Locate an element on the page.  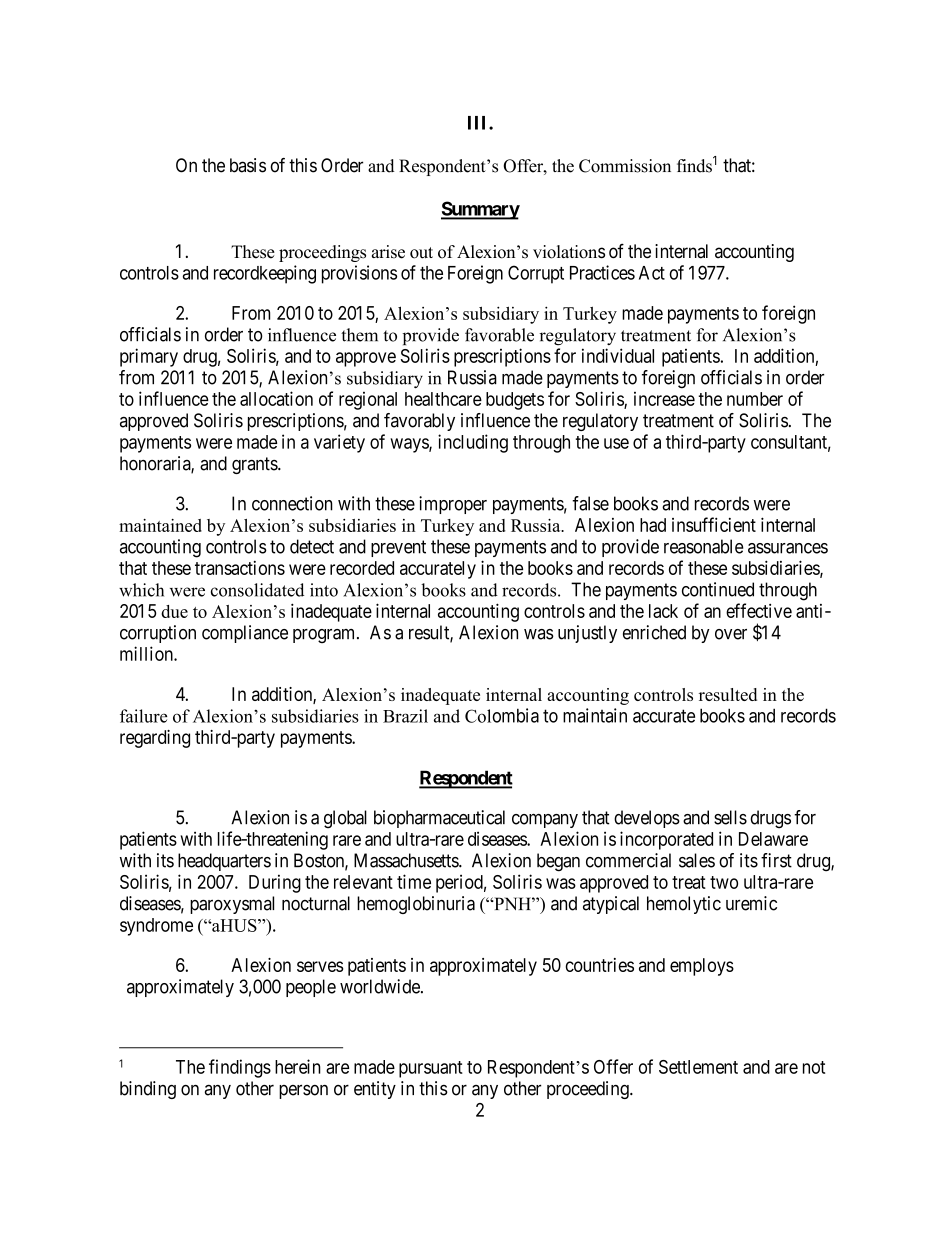
consolidated is located at coordinates (257, 590).
